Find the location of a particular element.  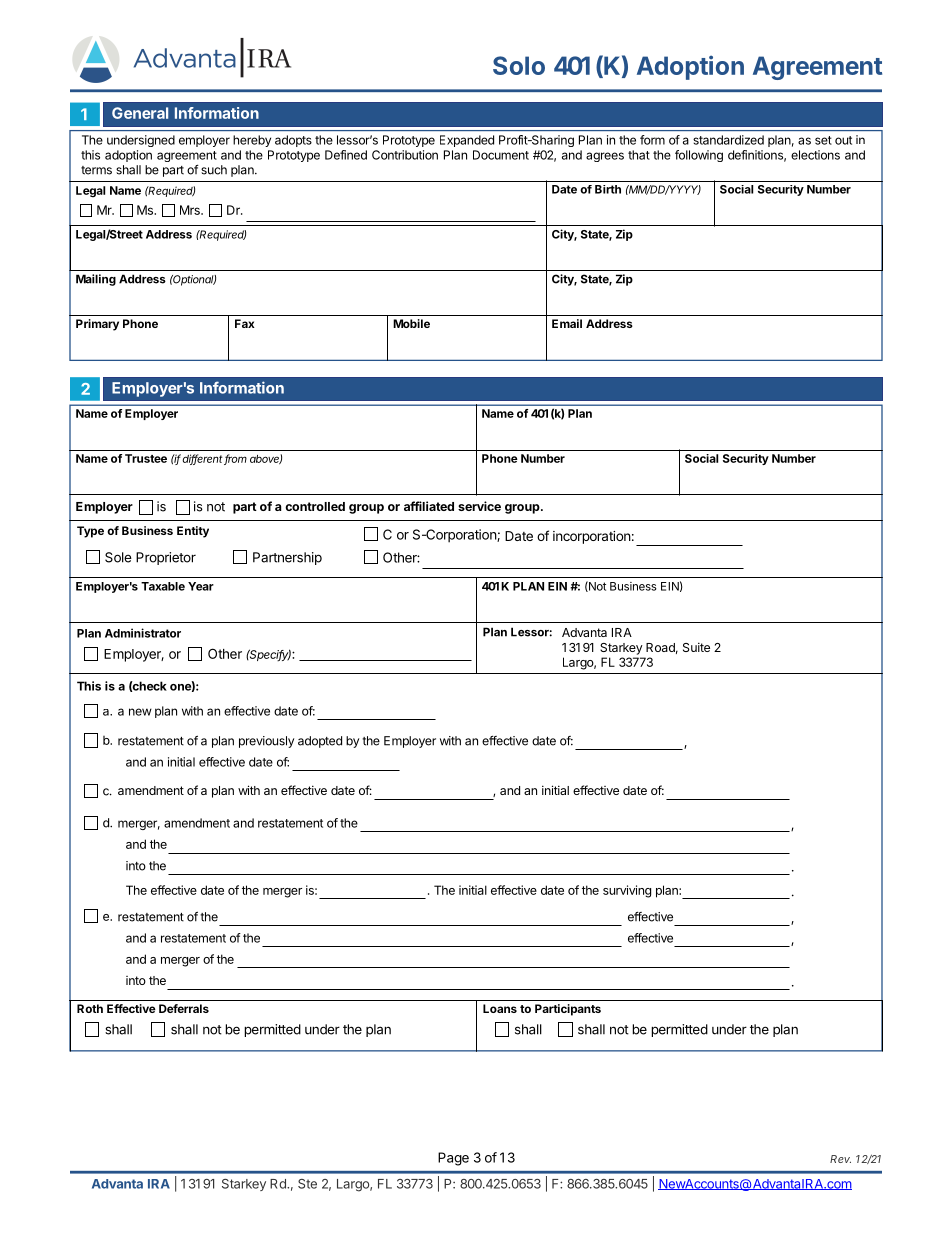

Expanded is located at coordinates (467, 141).
